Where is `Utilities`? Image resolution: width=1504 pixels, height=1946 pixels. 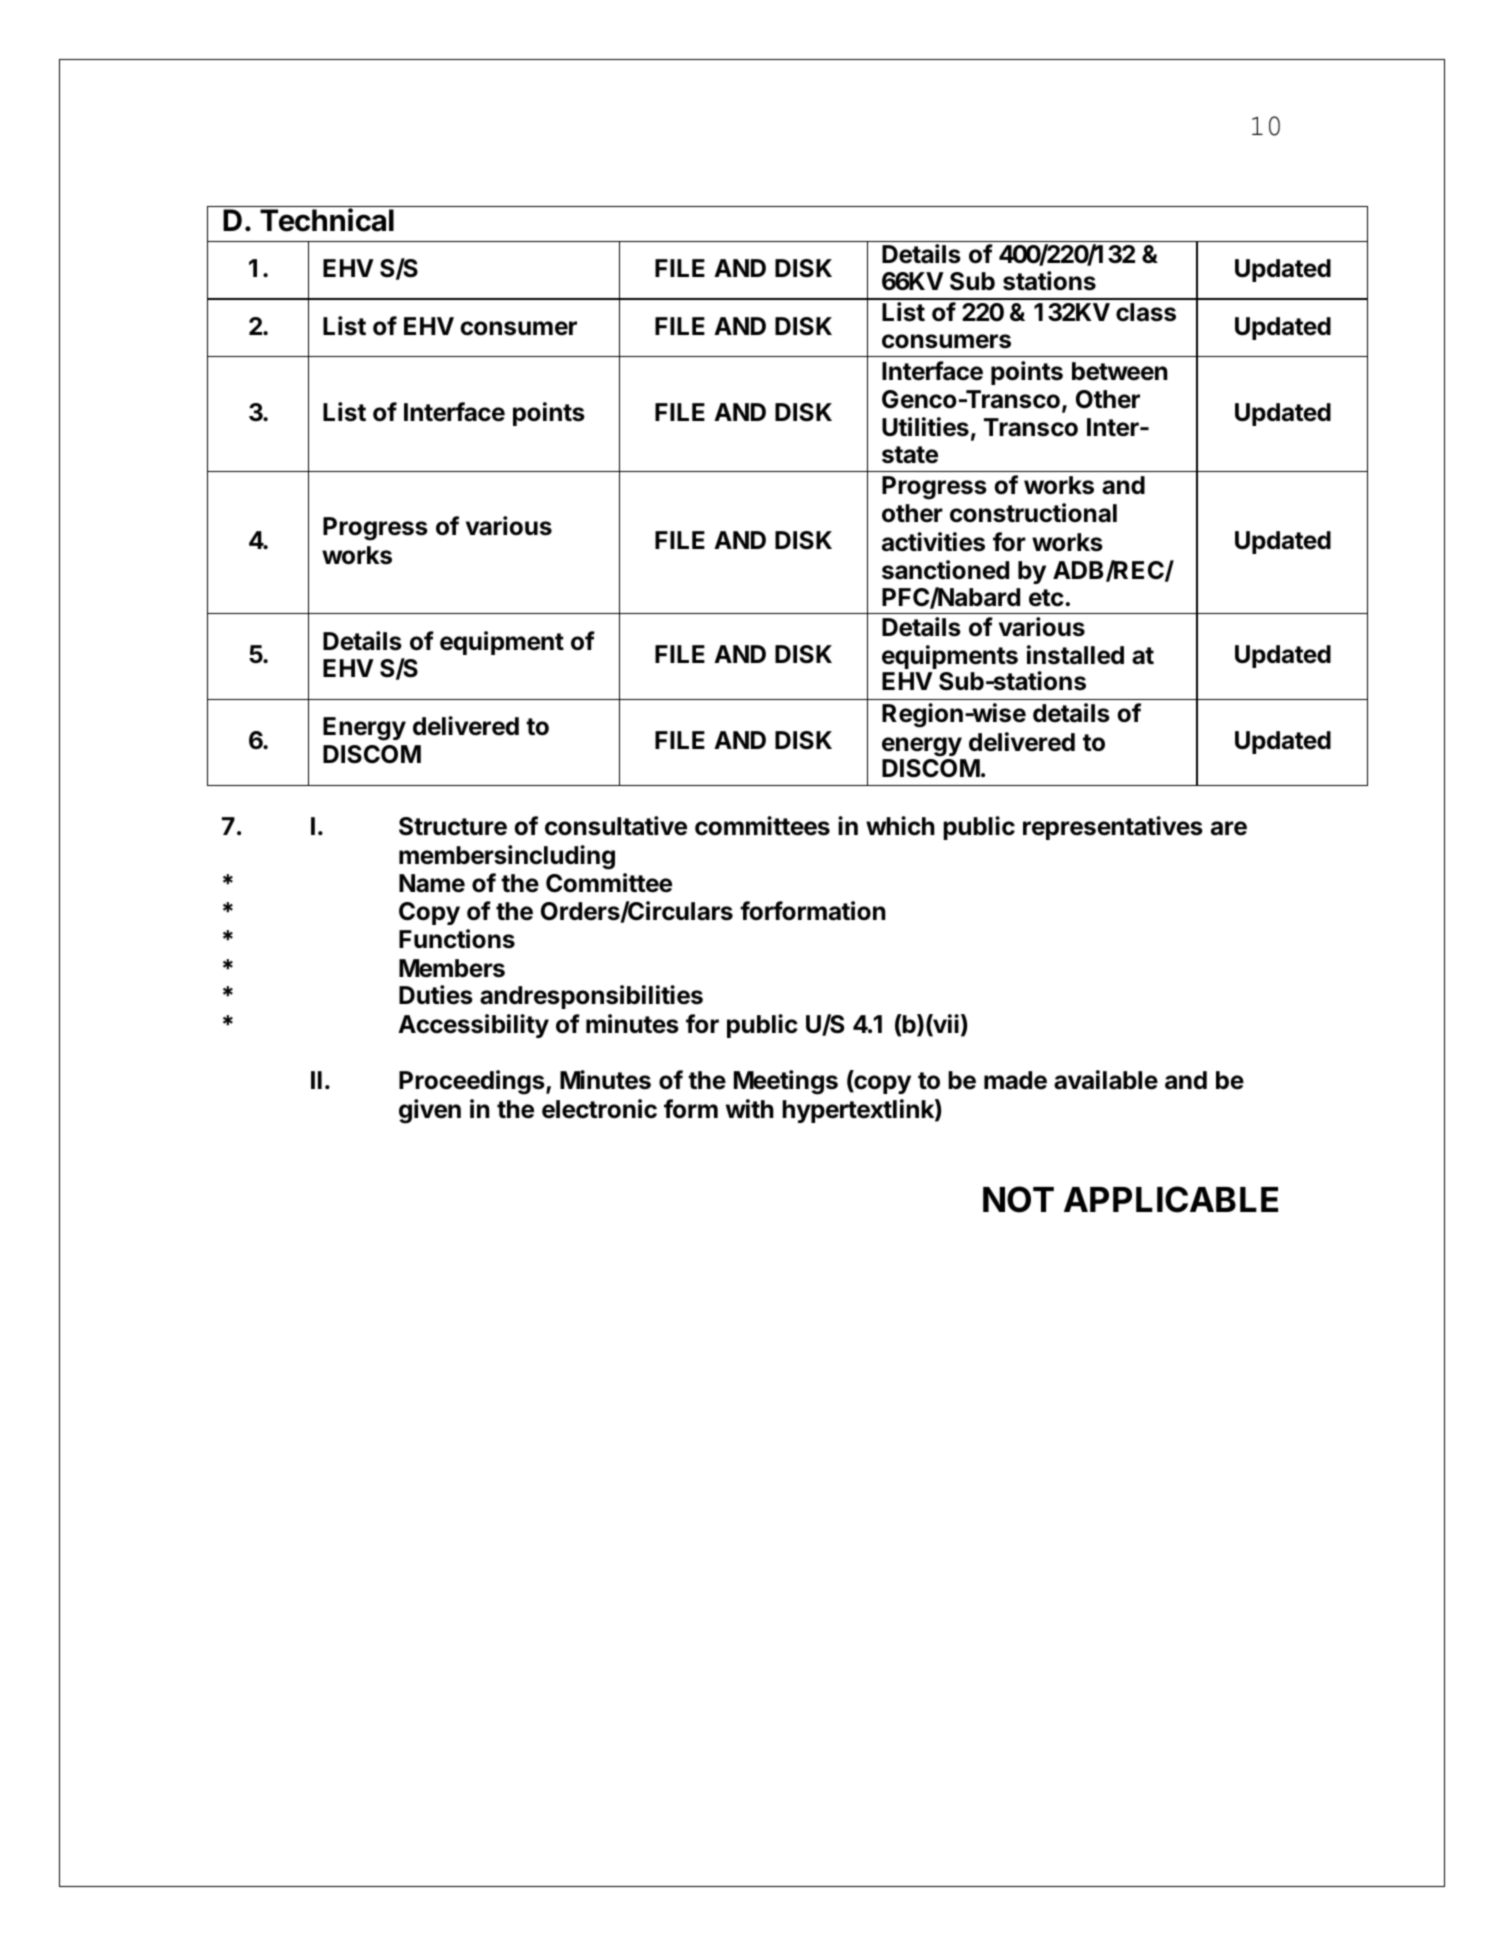 Utilities is located at coordinates (925, 427).
